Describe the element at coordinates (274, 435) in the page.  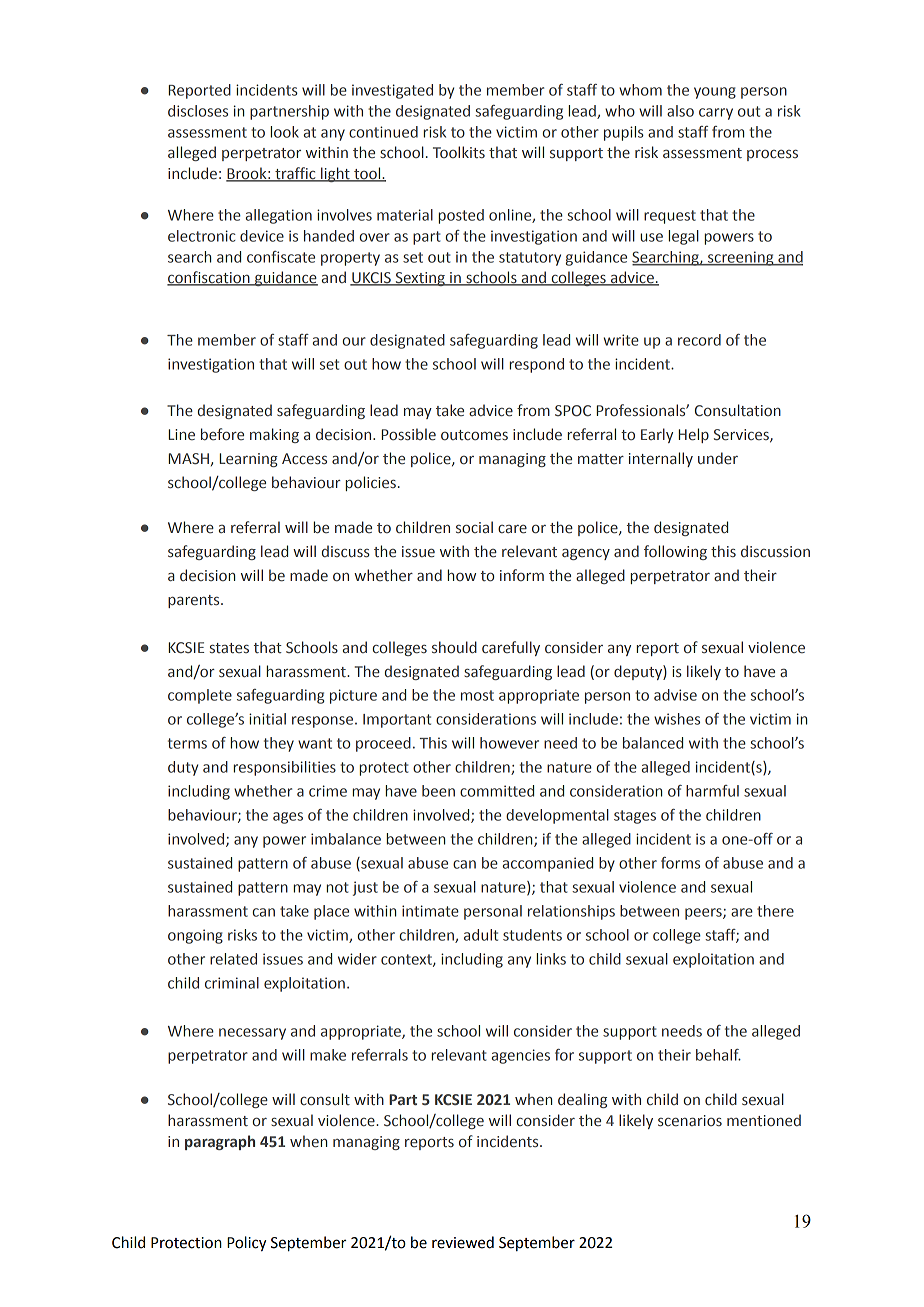
I see `making` at that location.
